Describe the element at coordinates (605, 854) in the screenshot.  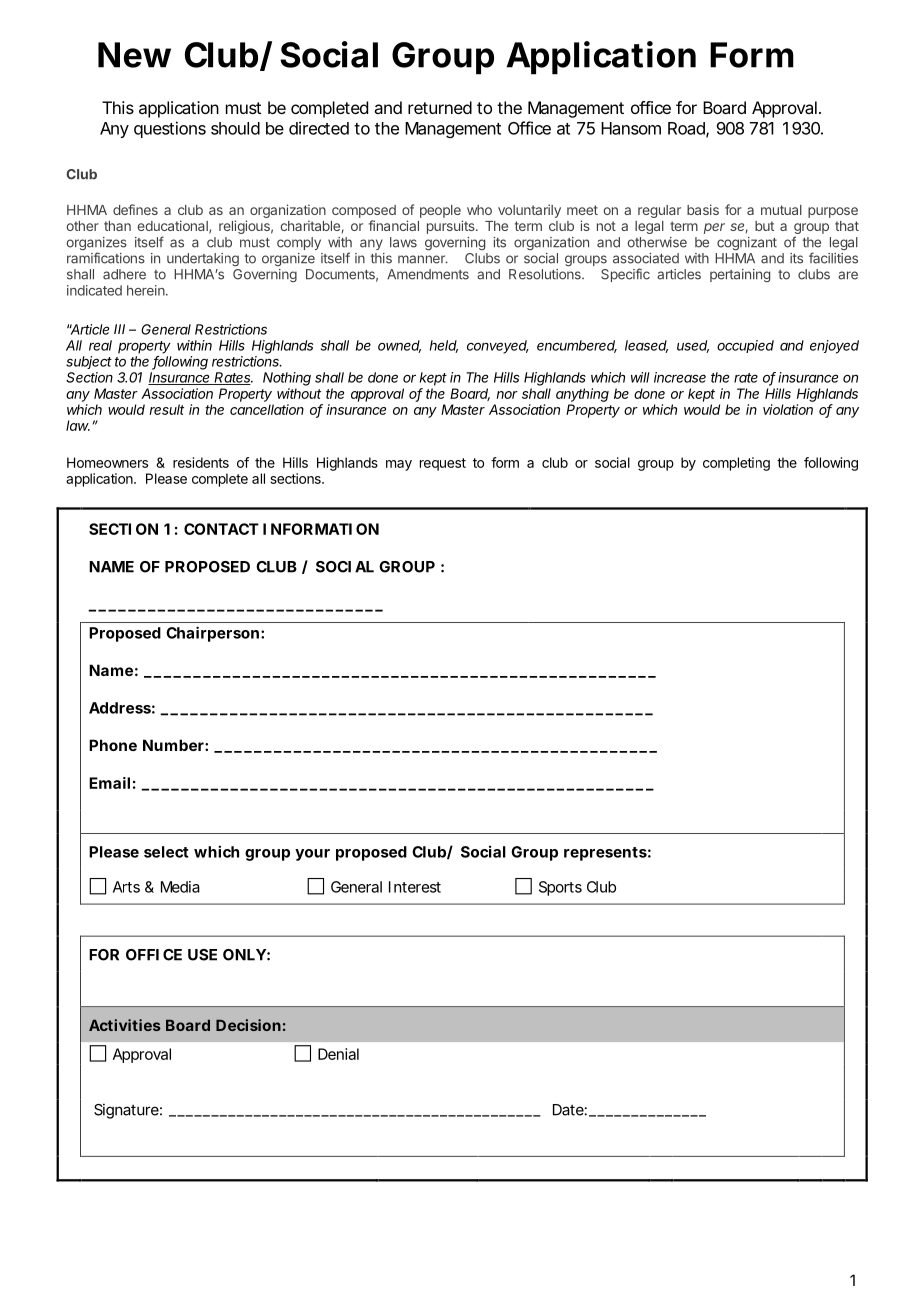
I see `represents` at that location.
